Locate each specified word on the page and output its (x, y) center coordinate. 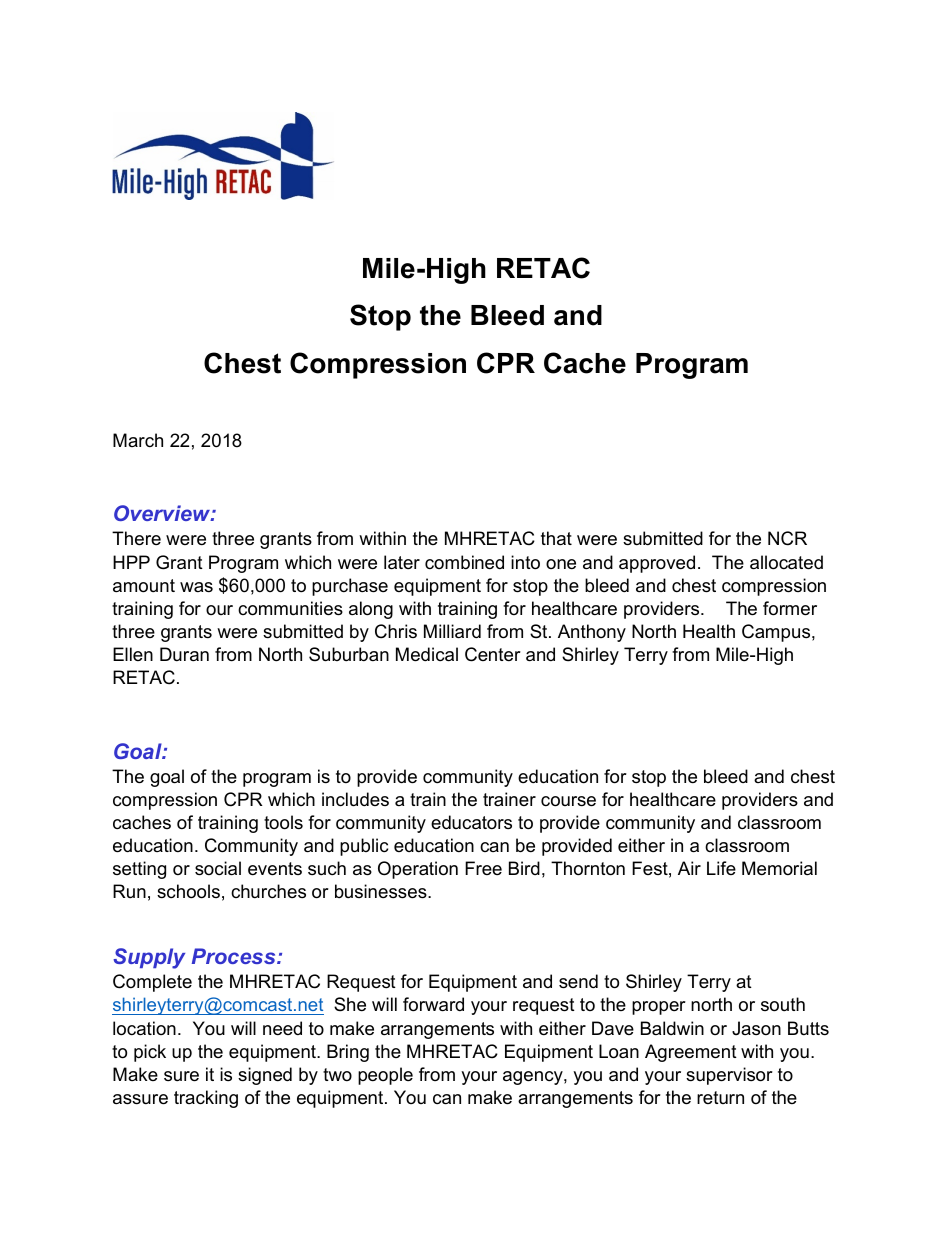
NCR (787, 538)
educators (471, 822)
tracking (206, 1099)
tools (283, 822)
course (568, 801)
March (138, 440)
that (556, 538)
